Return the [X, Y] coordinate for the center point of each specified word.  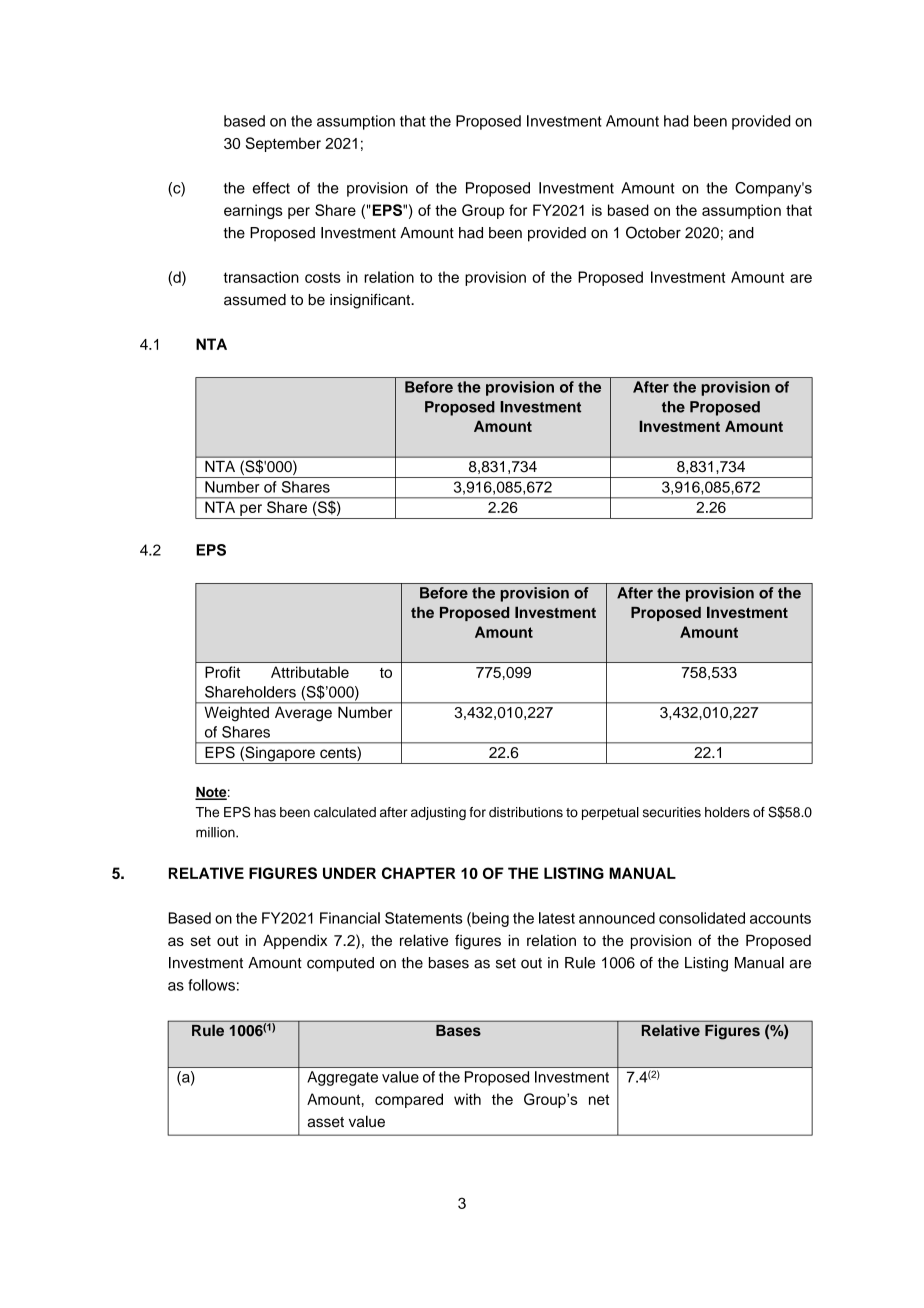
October [653, 232]
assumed [255, 300]
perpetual [610, 813]
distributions [526, 812]
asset [325, 1122]
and [741, 233]
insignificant [371, 301]
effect [271, 188]
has [265, 812]
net [599, 1099]
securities [672, 812]
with [467, 1099]
